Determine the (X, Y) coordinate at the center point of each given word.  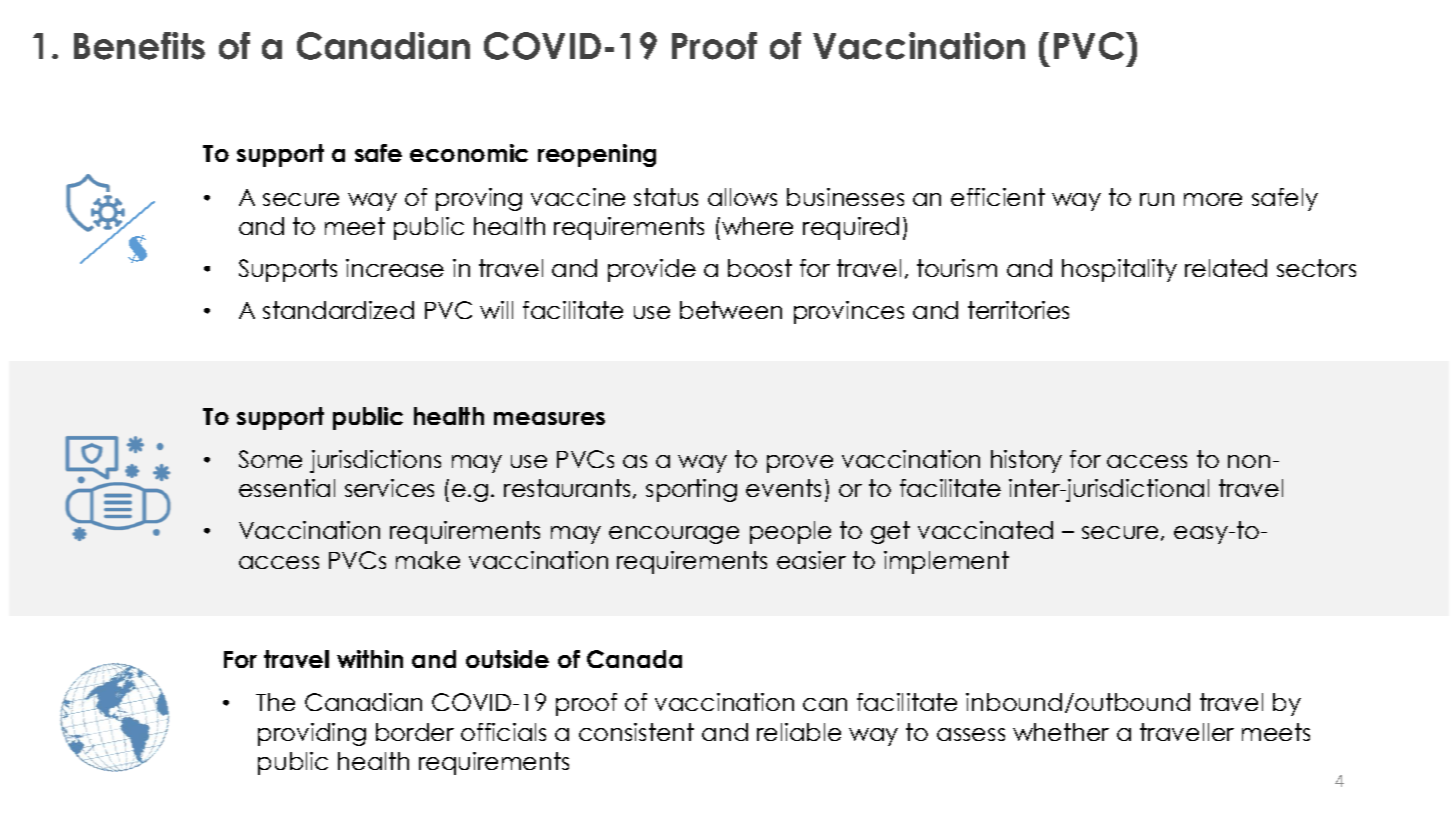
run (1157, 199)
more (1213, 199)
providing (312, 734)
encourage (674, 535)
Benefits (139, 46)
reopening (597, 155)
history (1026, 461)
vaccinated (985, 530)
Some (270, 459)
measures (549, 418)
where (757, 226)
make (428, 560)
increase (395, 268)
